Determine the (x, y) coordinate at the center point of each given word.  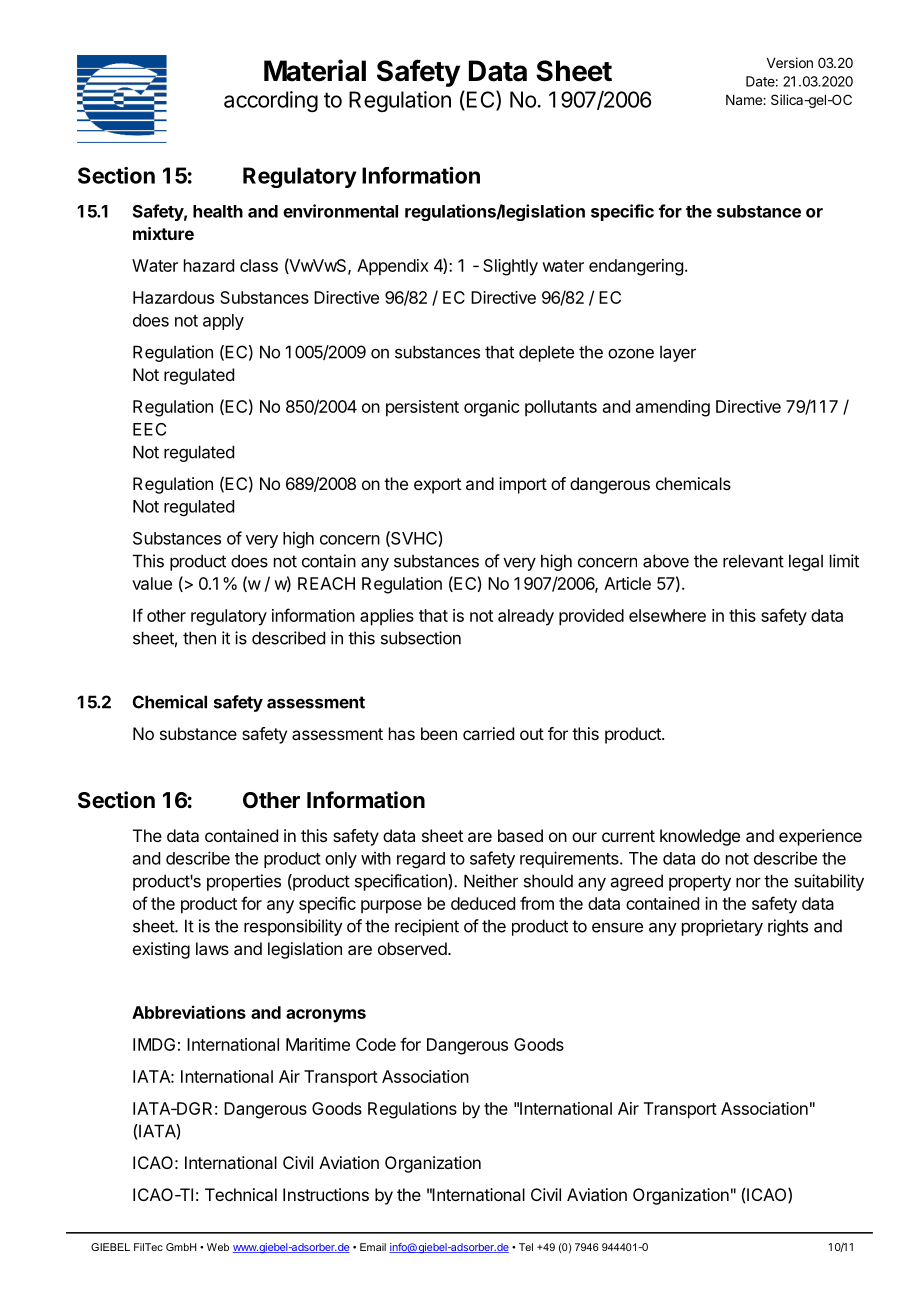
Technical (241, 1194)
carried (488, 733)
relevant (753, 561)
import (523, 485)
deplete (546, 353)
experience (820, 837)
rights (788, 927)
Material (315, 70)
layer (678, 353)
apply (223, 322)
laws (212, 948)
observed (413, 948)
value (152, 583)
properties (244, 882)
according (271, 101)
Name (745, 100)
